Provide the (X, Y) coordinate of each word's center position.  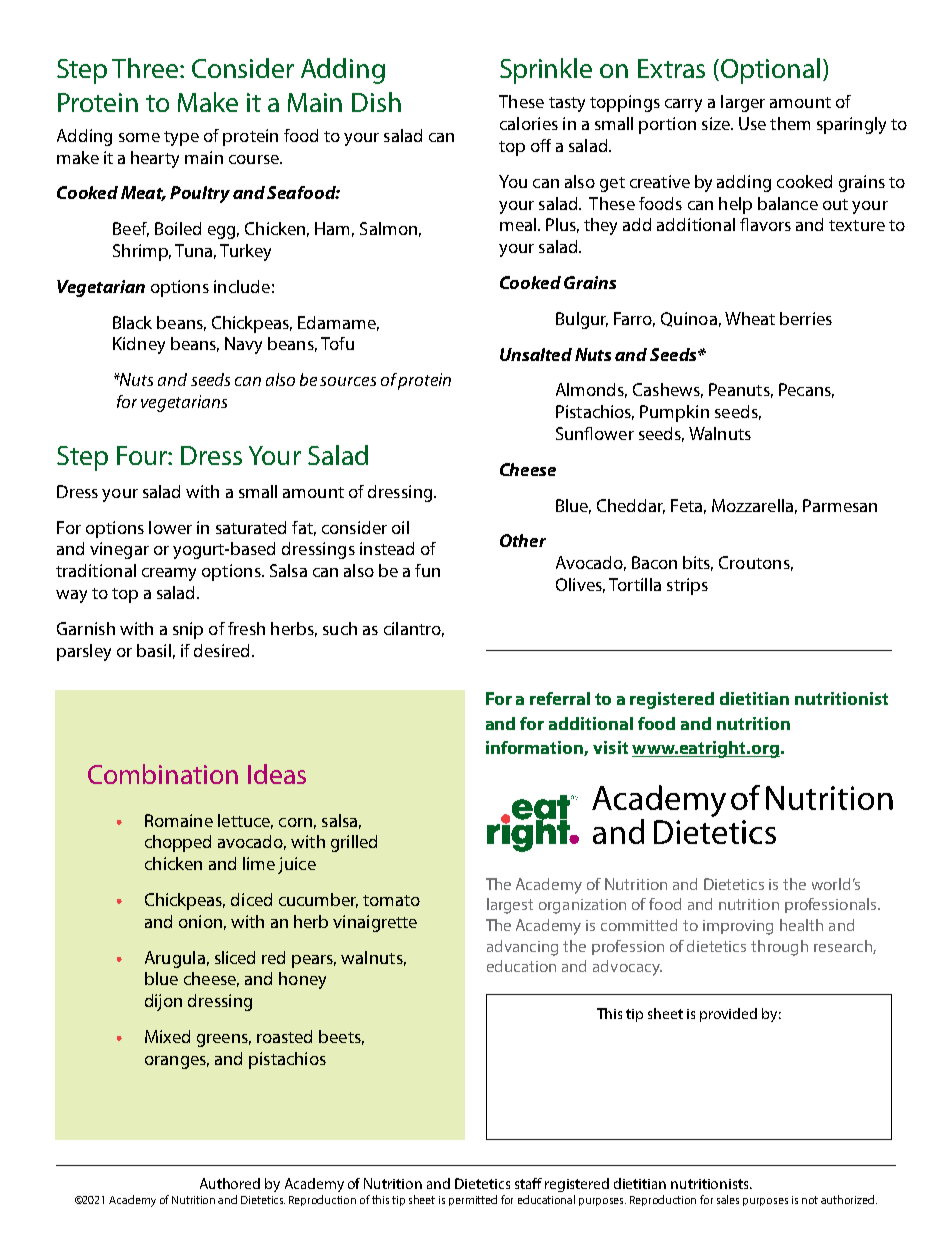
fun (427, 570)
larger (743, 103)
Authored (230, 1183)
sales (728, 1199)
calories (529, 123)
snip (188, 630)
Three (146, 68)
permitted (473, 1200)
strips (687, 586)
